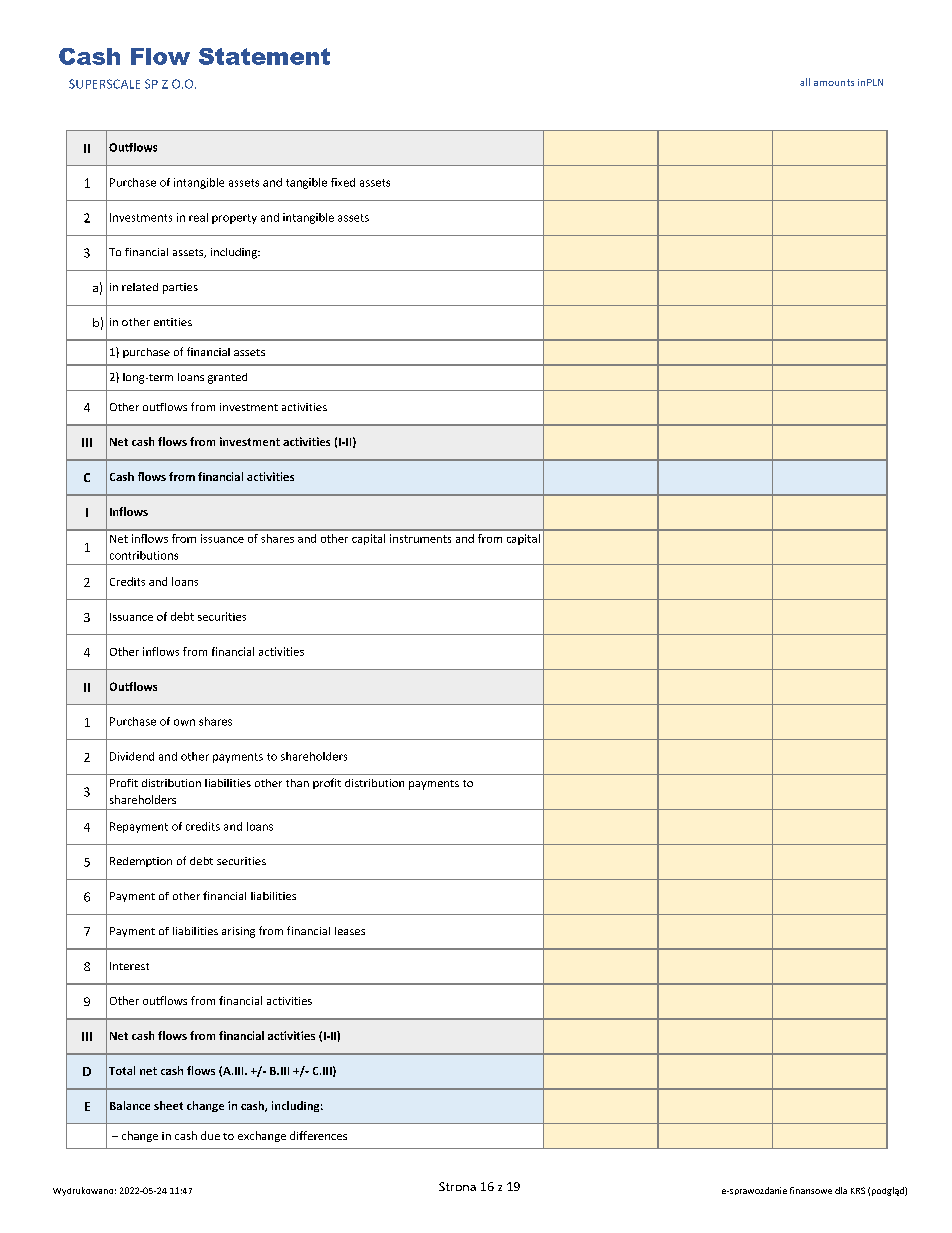 The image size is (952, 1233). Describe the element at coordinates (297, 783) in the page. I see `than` at that location.
